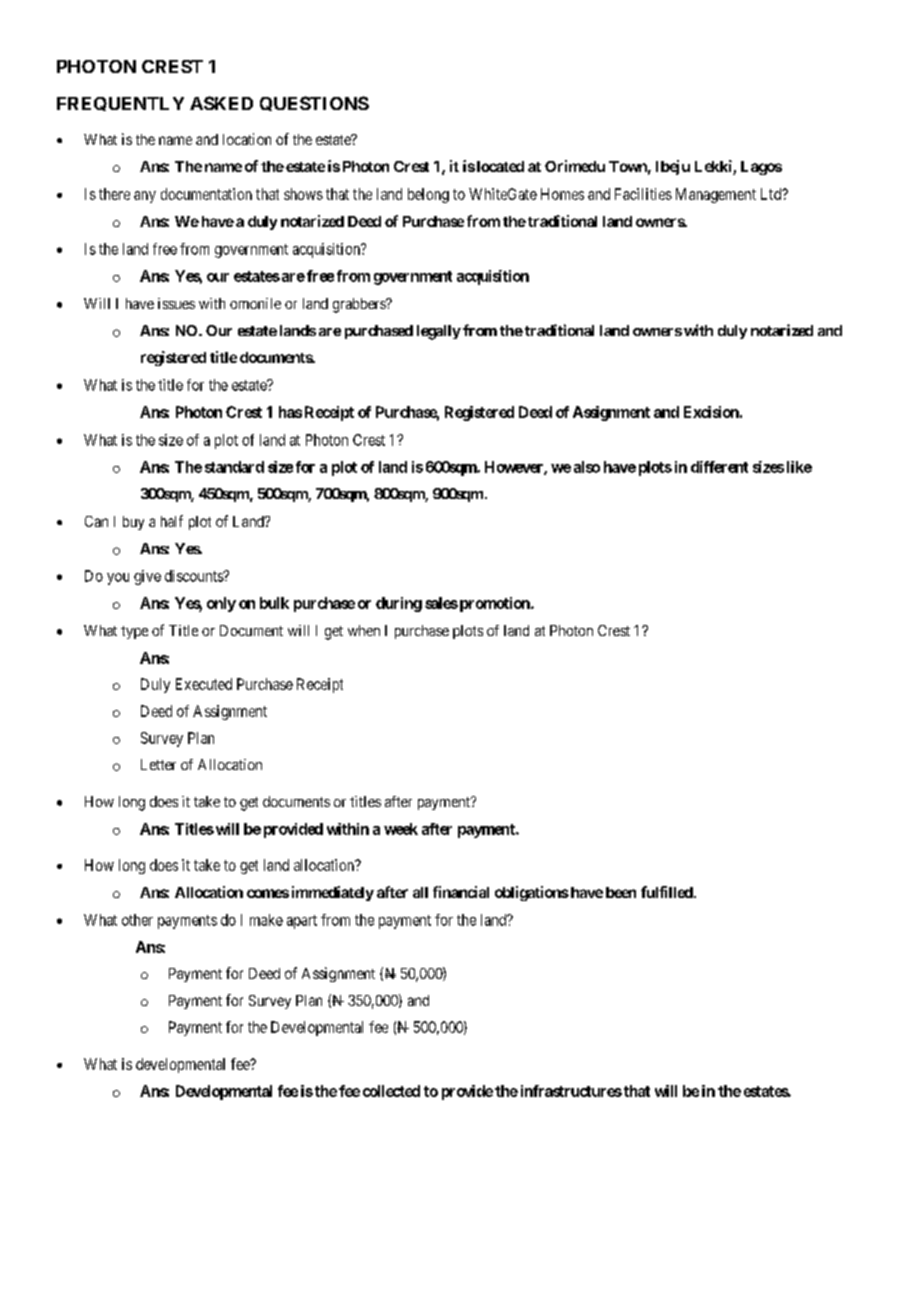 Image resolution: width=924 pixels, height=1308 pixels. I want to click on discounts, so click(195, 576).
